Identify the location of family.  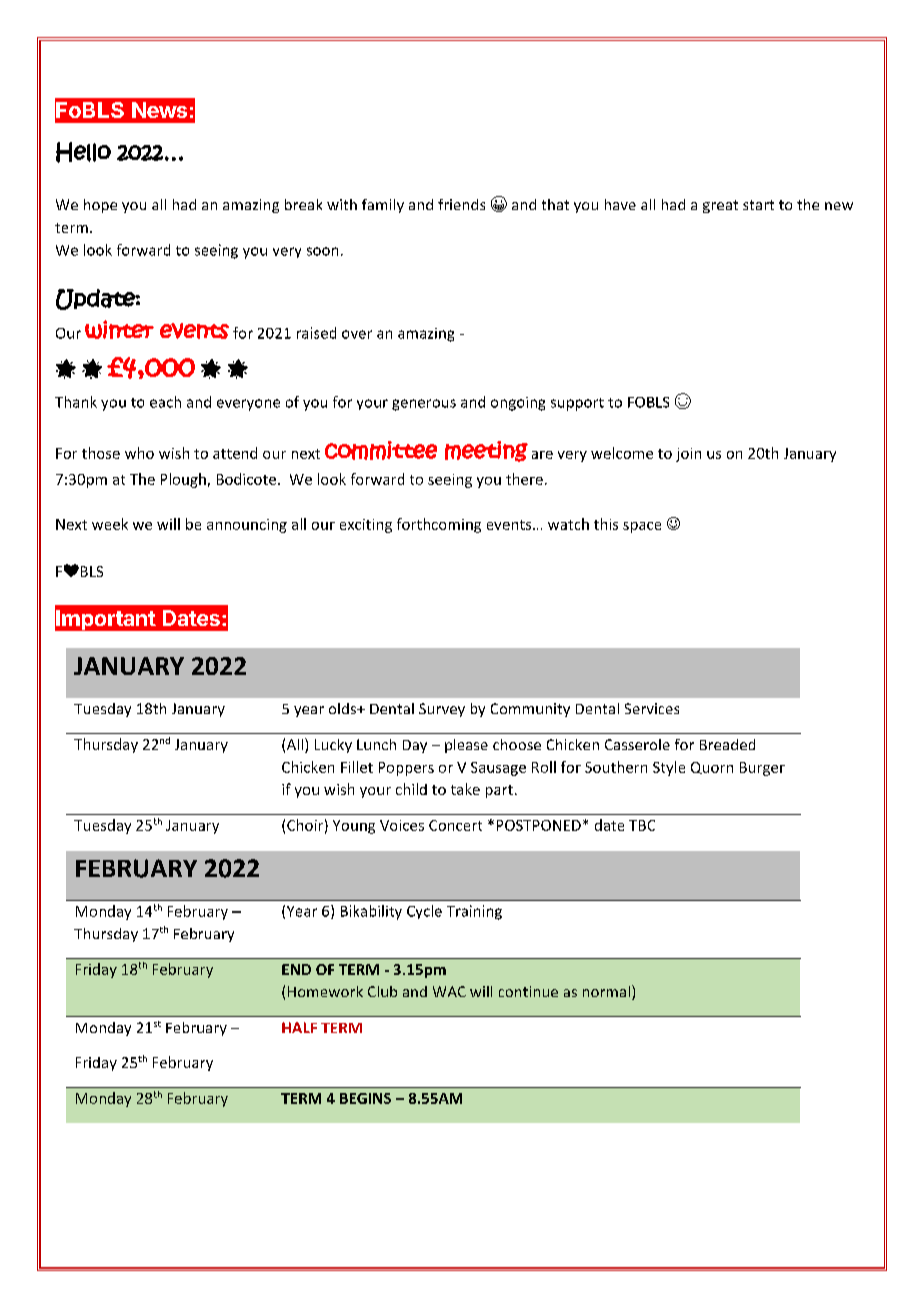
(383, 206).
